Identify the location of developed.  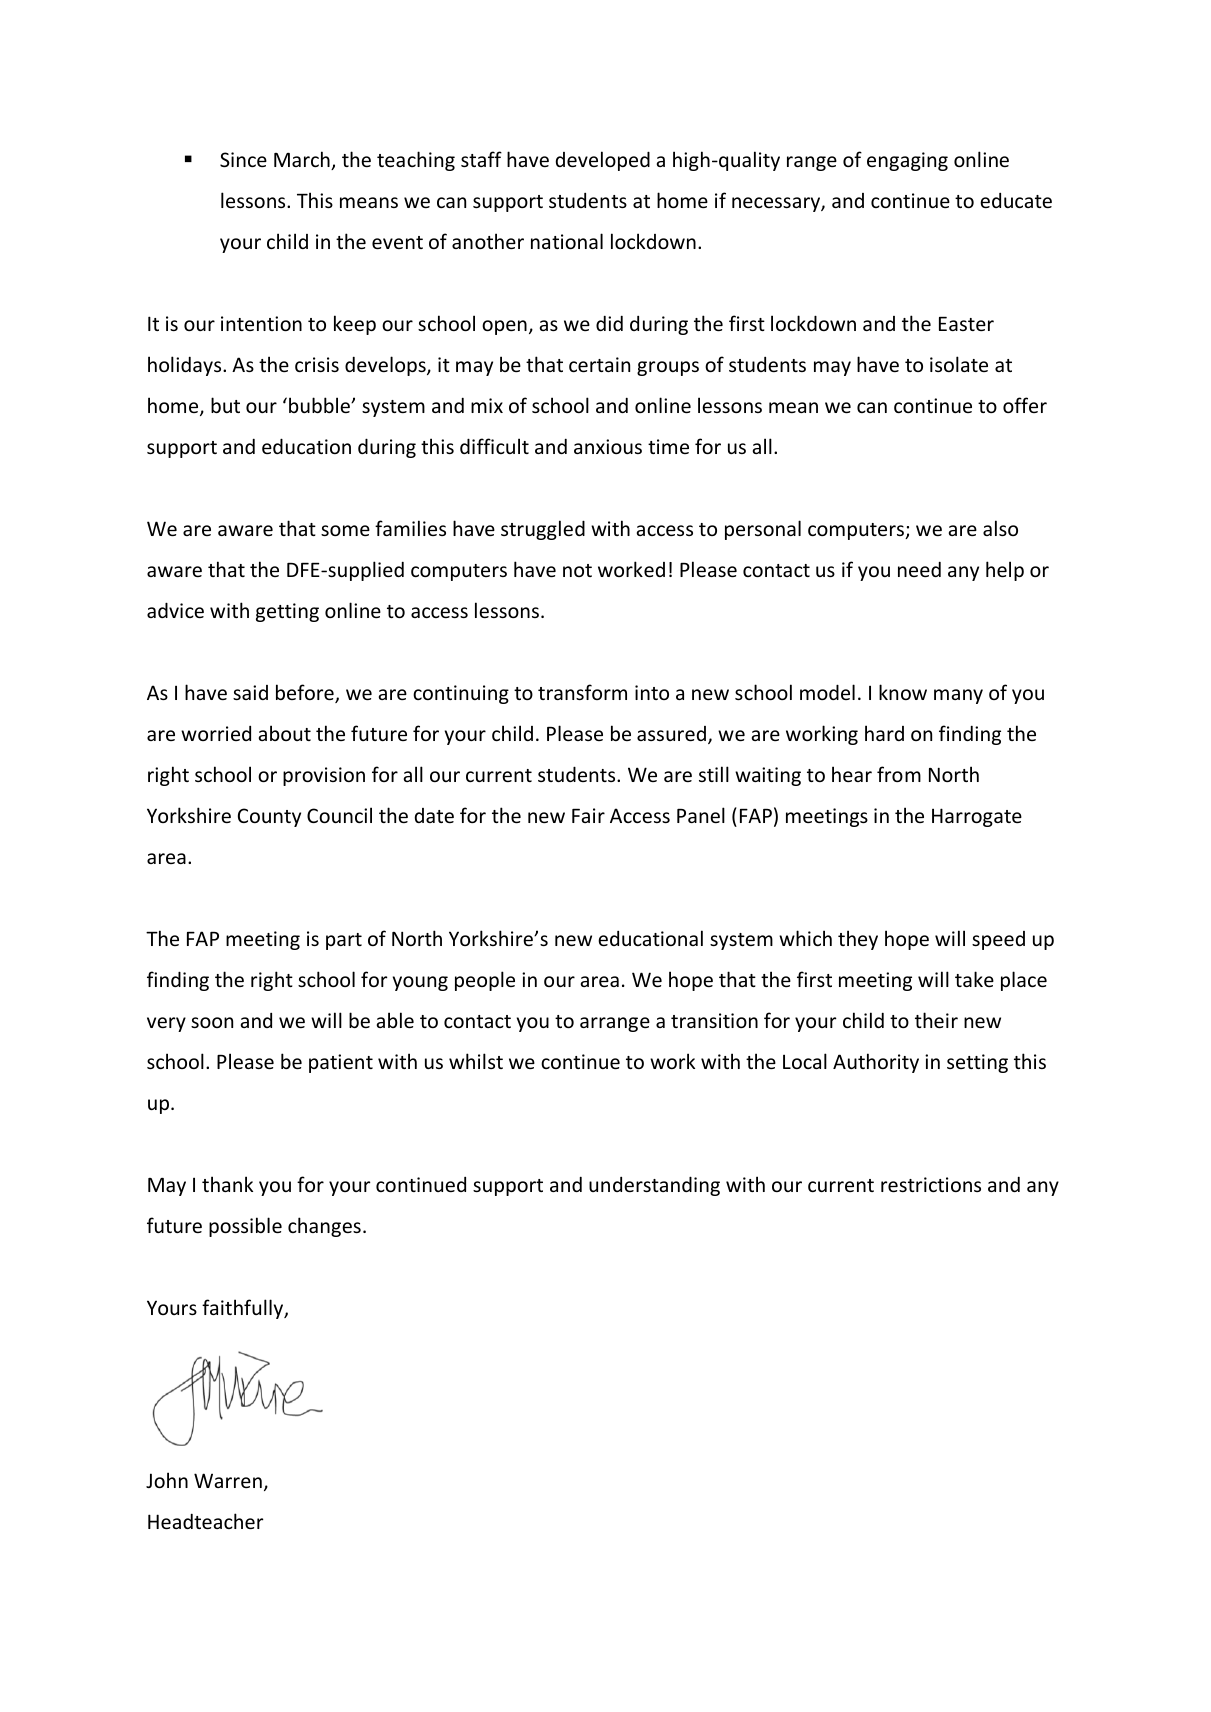
(603, 161).
